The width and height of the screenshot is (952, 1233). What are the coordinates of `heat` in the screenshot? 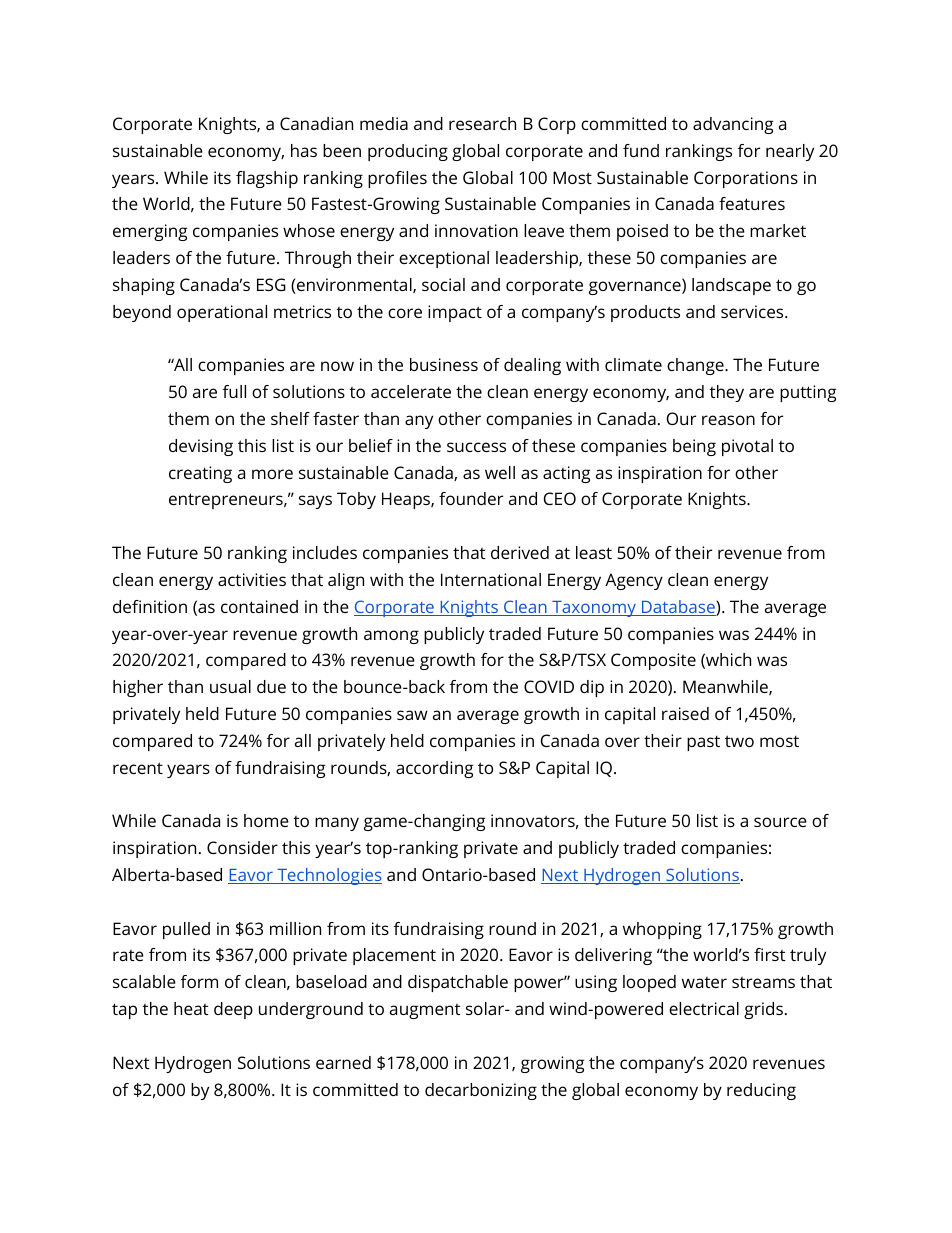 It's located at (191, 1008).
